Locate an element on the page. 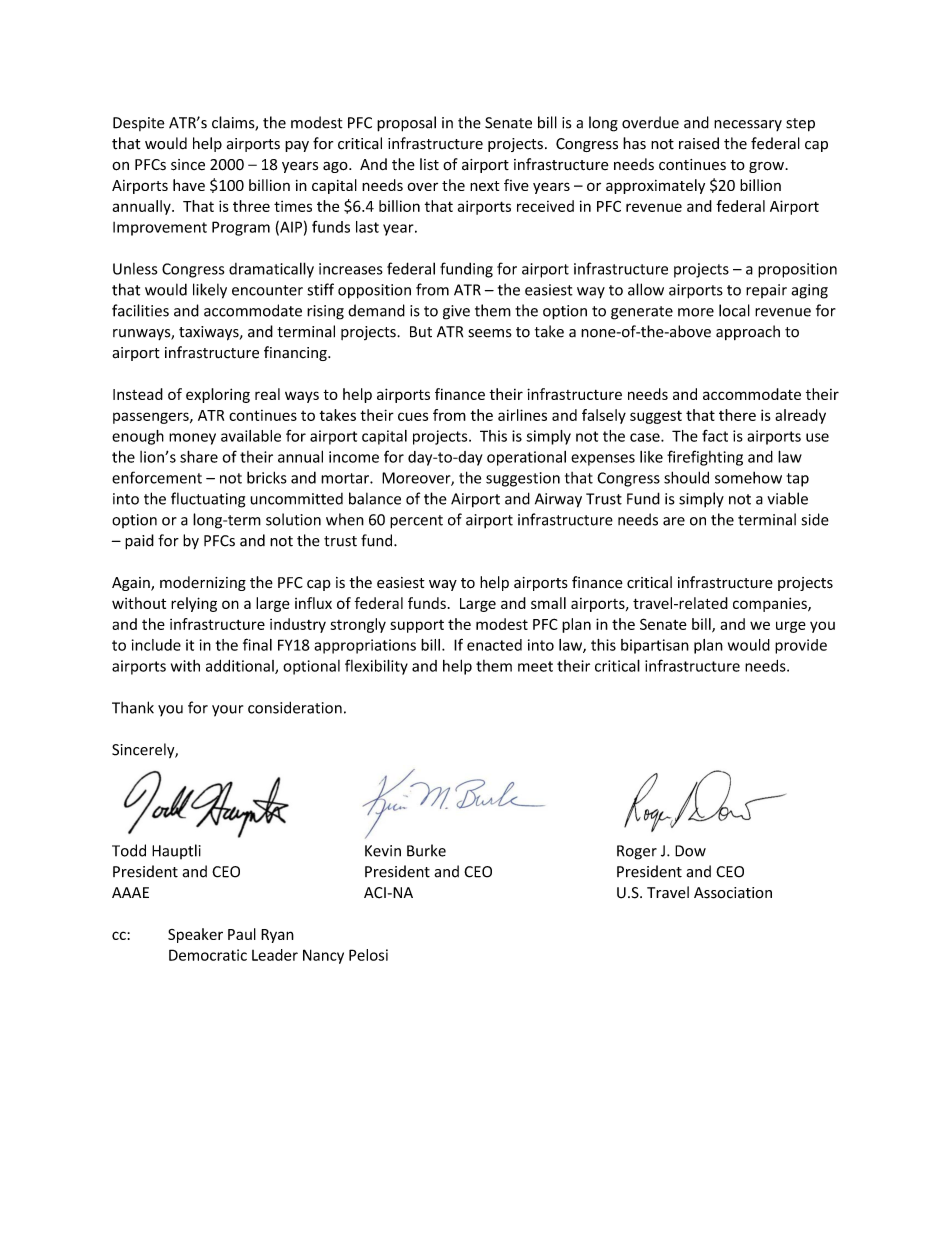  percent is located at coordinates (416, 522).
